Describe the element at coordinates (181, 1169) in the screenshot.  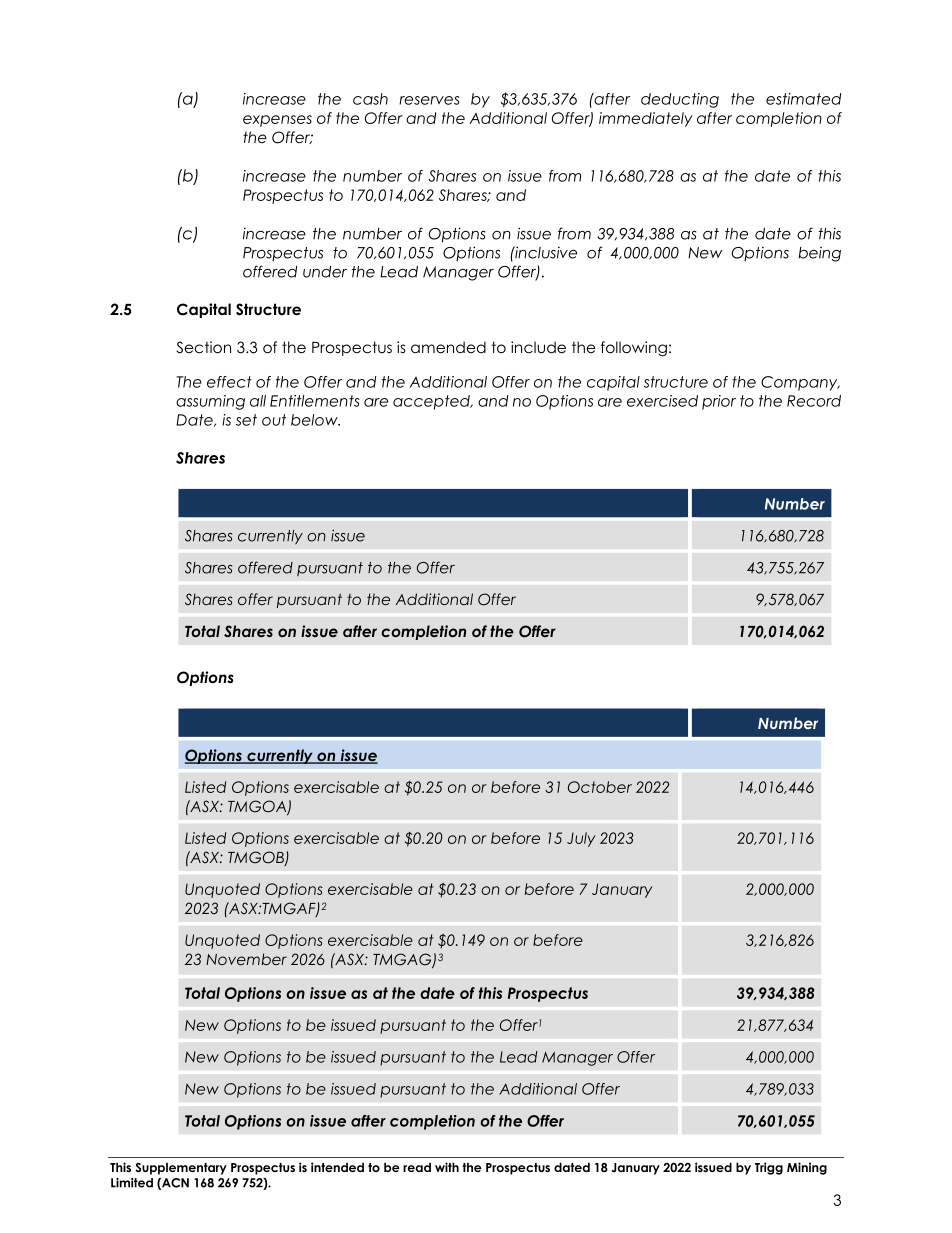
I see `Supplementary` at that location.
